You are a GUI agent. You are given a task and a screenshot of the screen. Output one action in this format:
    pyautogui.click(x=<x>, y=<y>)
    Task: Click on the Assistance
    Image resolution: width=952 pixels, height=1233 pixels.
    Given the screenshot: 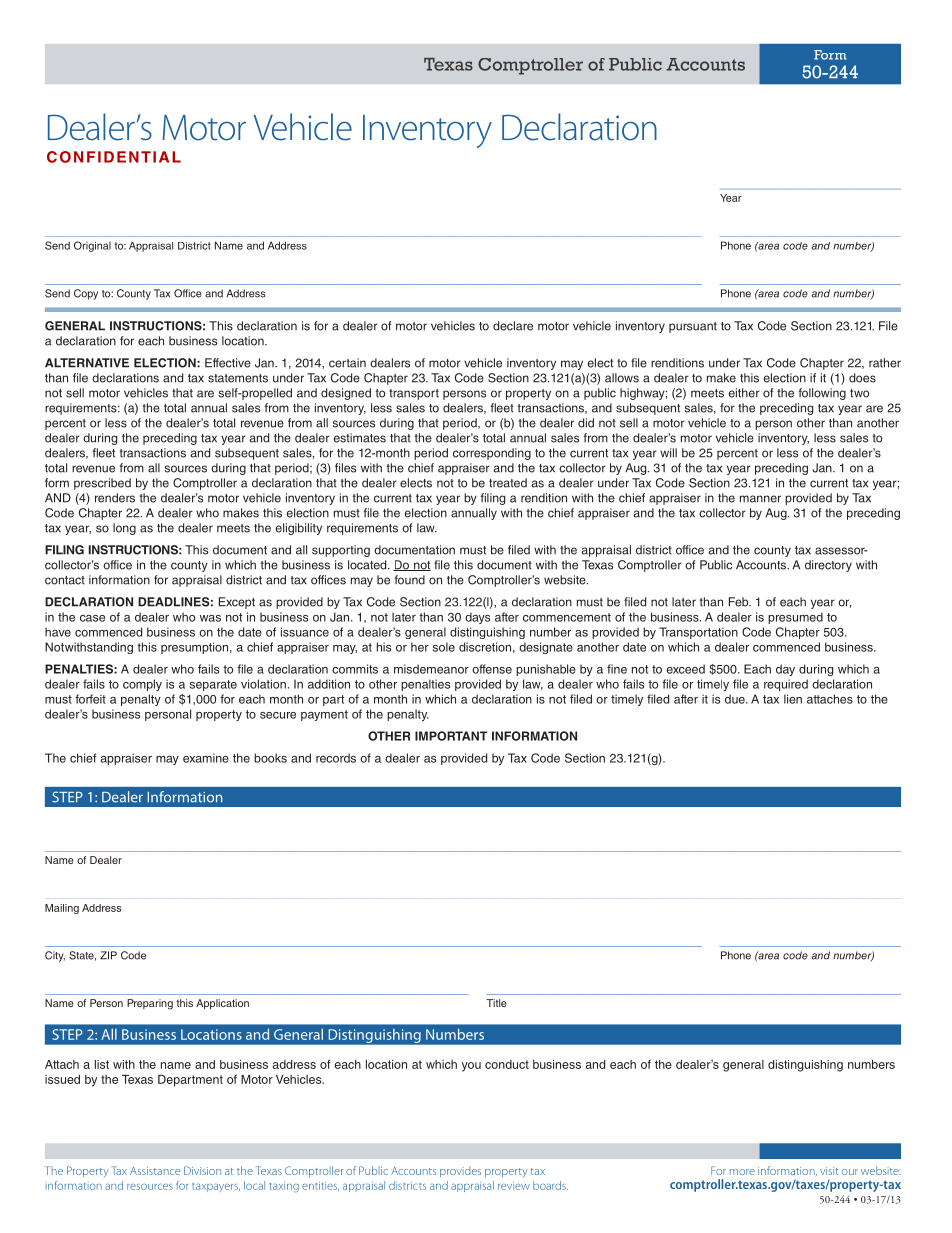 What is the action you would take?
    pyautogui.click(x=155, y=1171)
